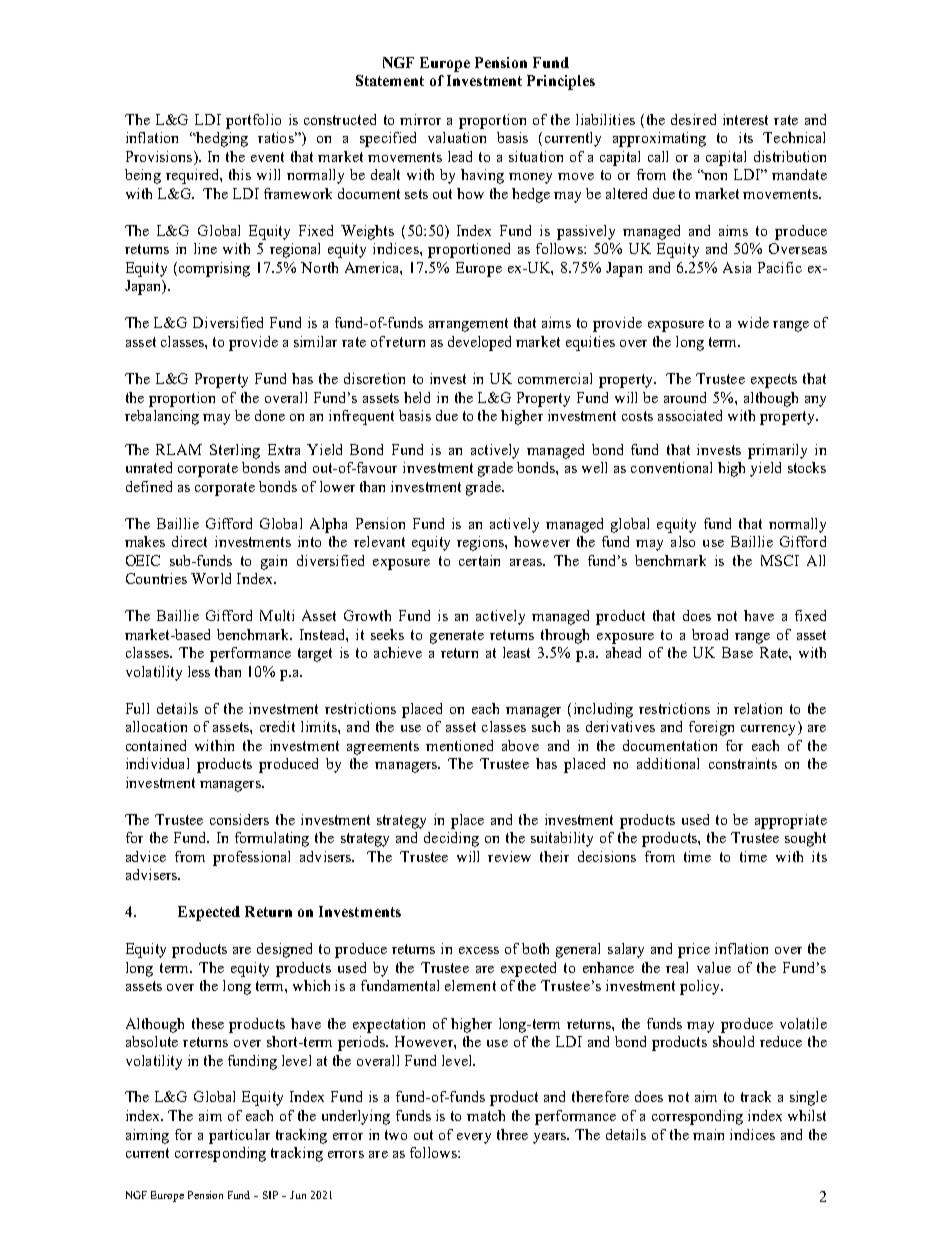 The width and height of the image is (952, 1233). I want to click on valuation, so click(457, 137).
